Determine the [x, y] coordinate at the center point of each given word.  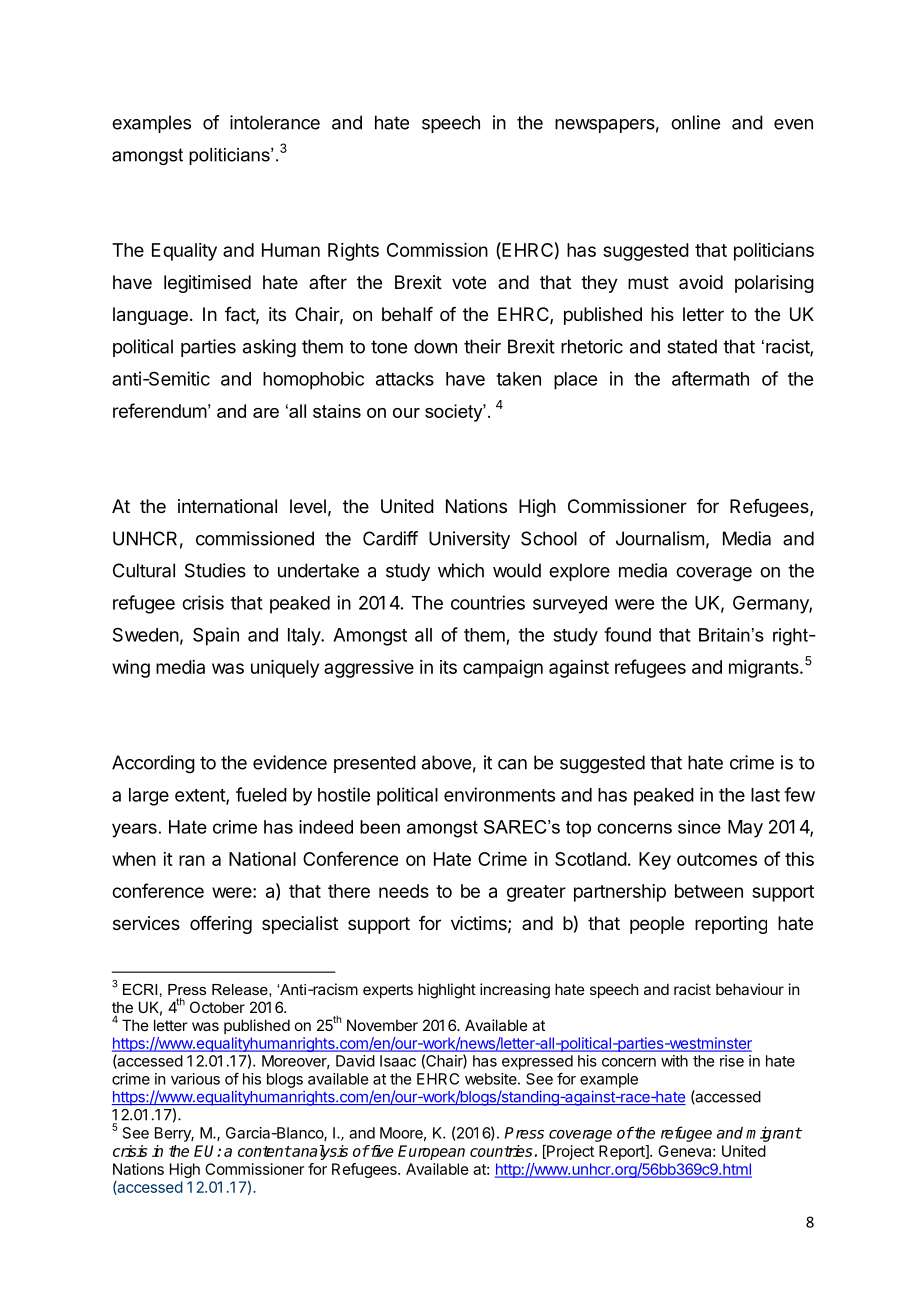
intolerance [275, 122]
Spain [216, 636]
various [195, 1079]
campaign [503, 669]
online [695, 122]
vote [469, 282]
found [627, 634]
